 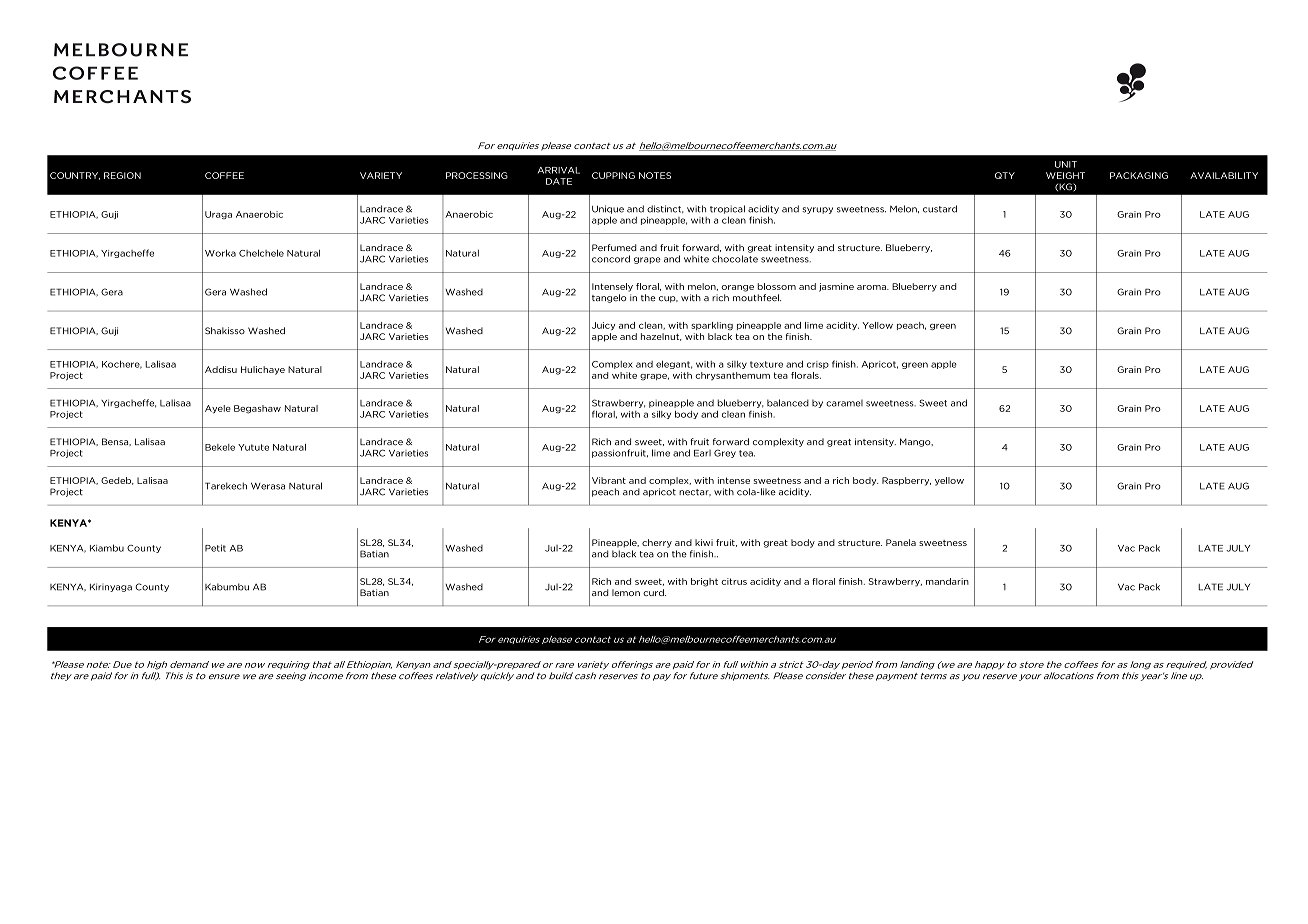 I want to click on CUPPING, so click(x=613, y=175).
